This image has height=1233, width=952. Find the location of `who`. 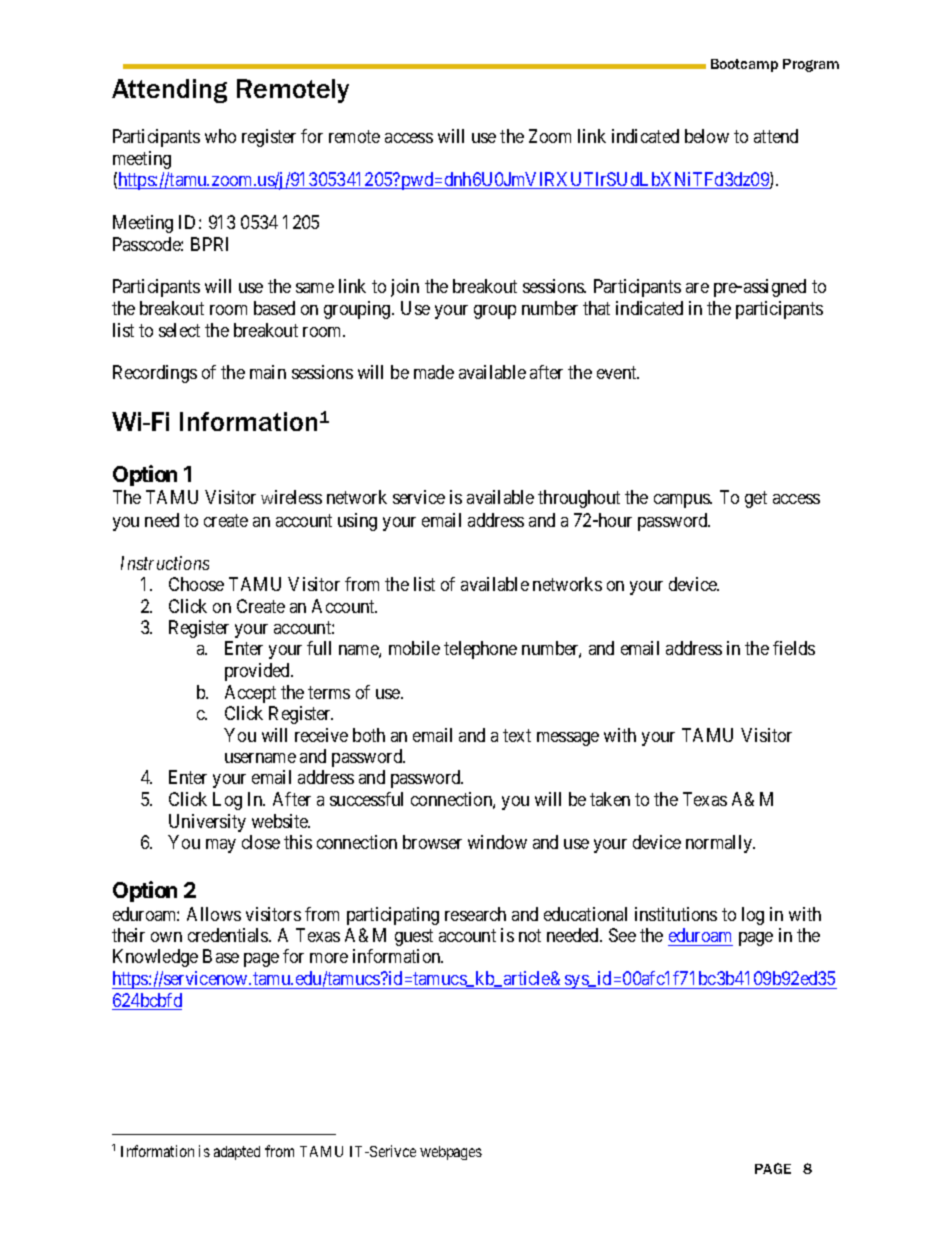

who is located at coordinates (220, 136).
